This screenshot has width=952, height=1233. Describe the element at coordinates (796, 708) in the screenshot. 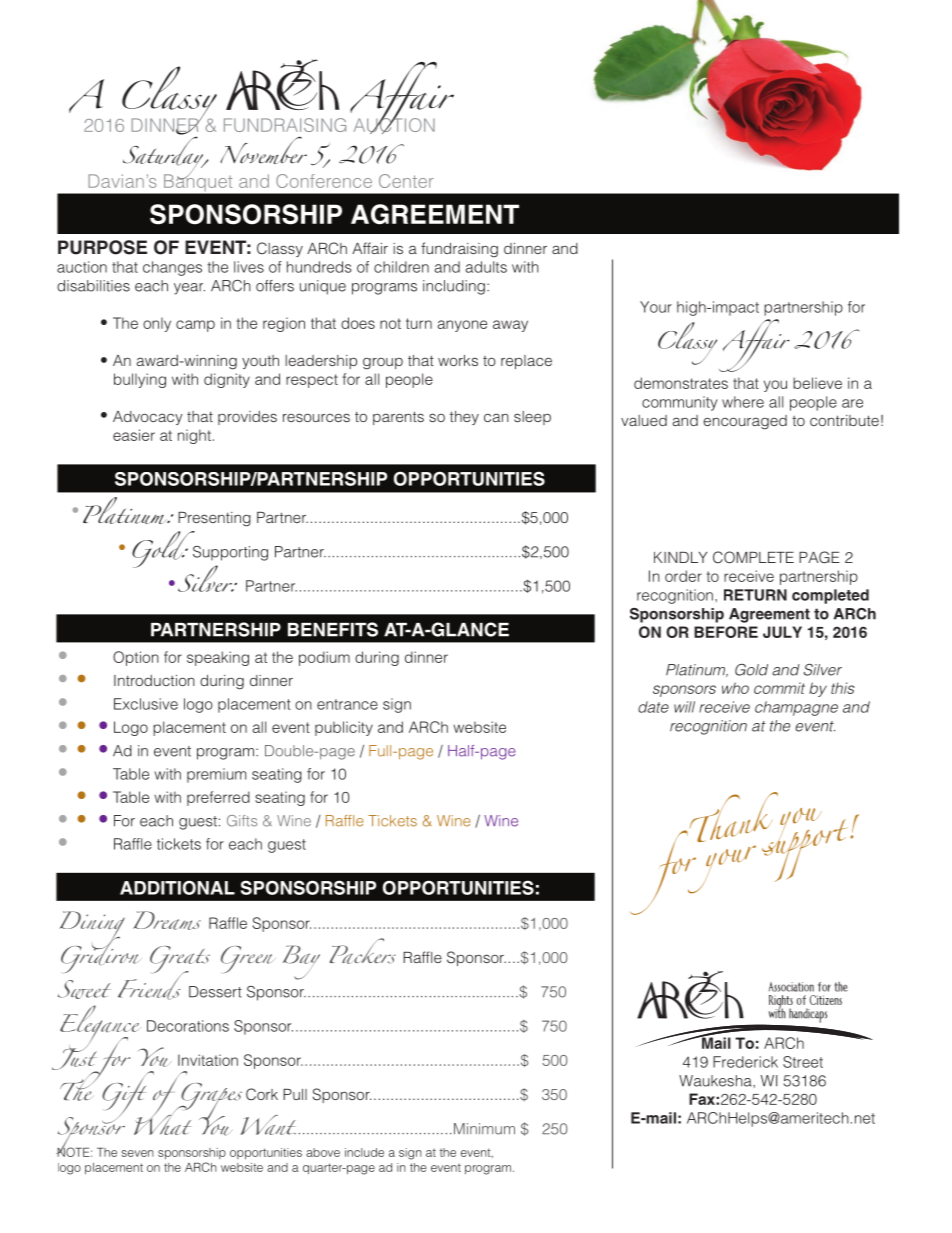

I see `champagne` at that location.
